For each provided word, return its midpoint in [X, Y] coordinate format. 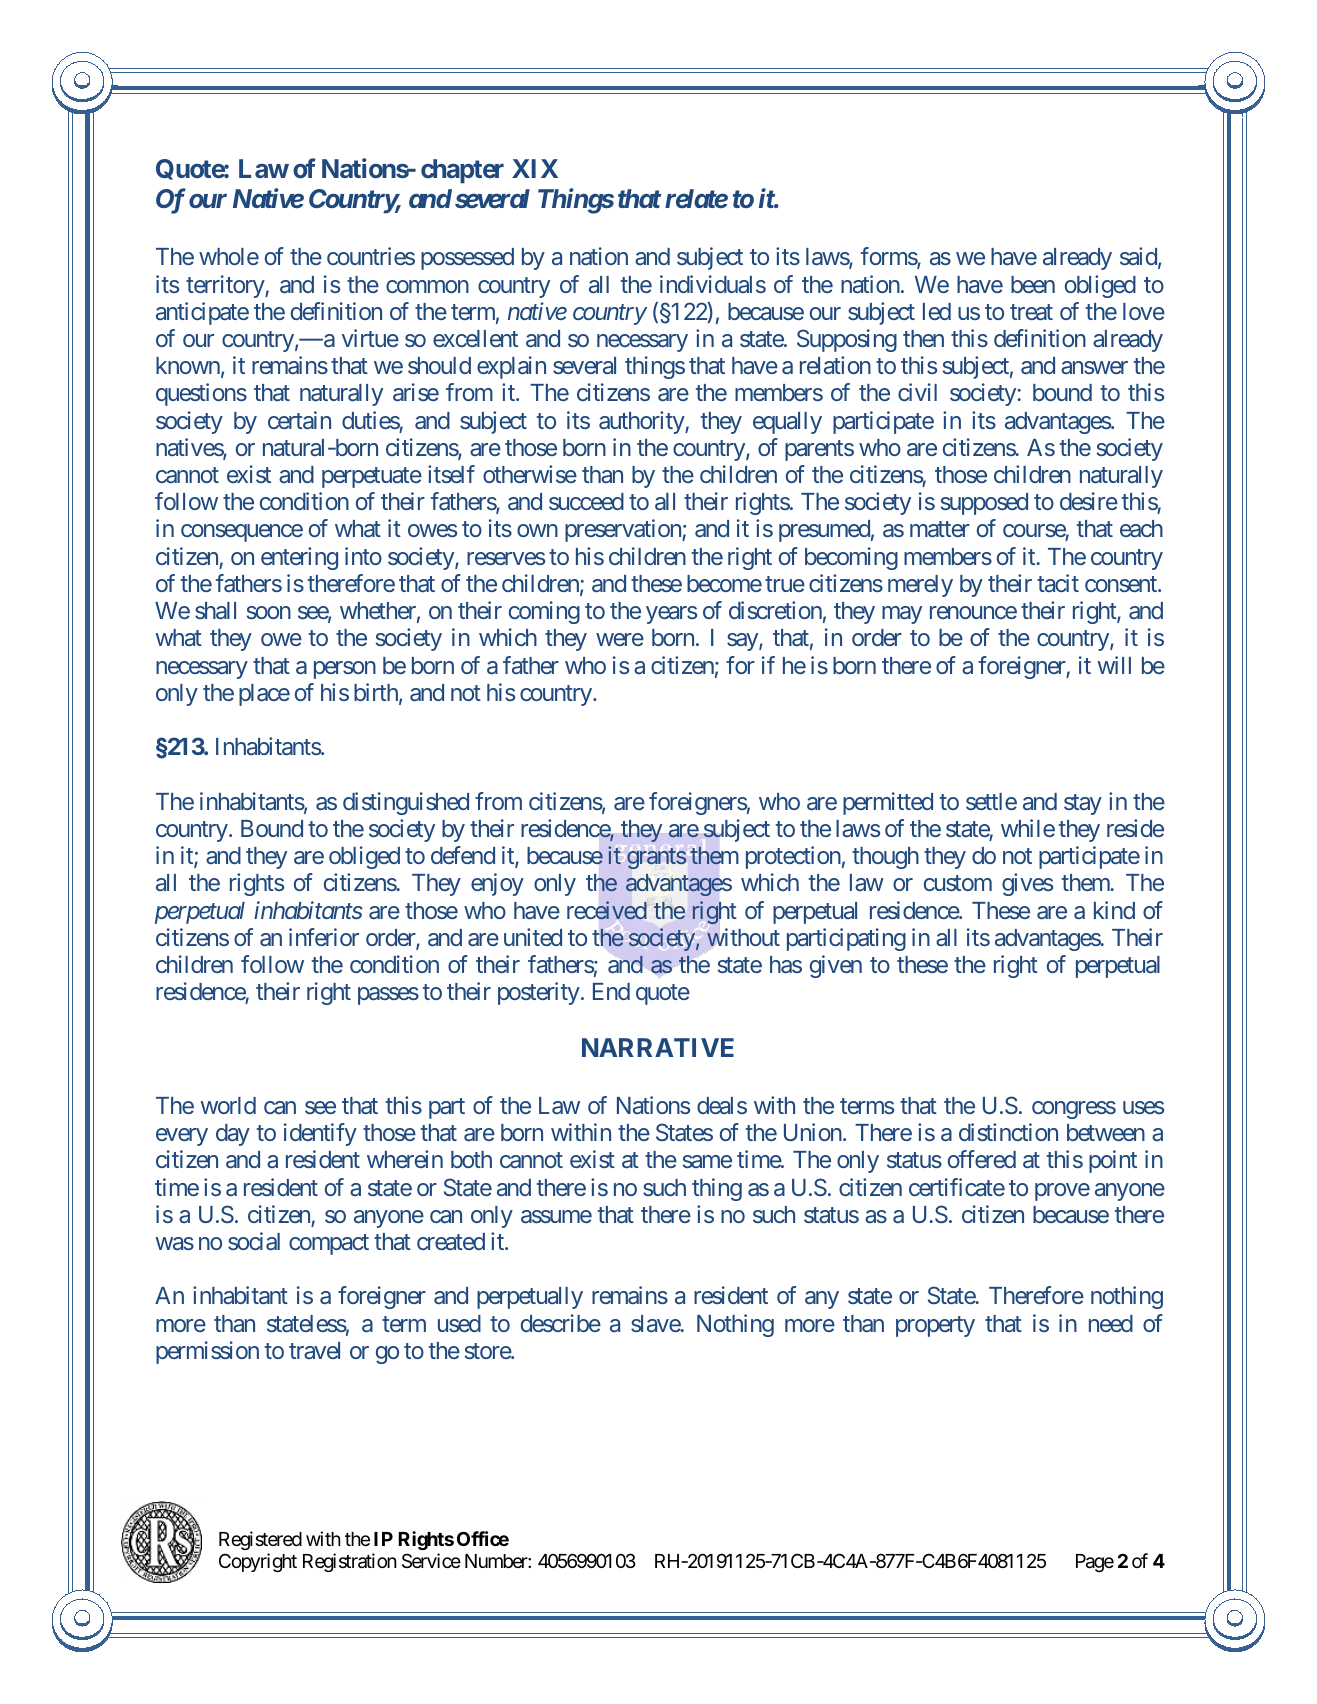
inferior [324, 937]
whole [229, 256]
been [1033, 284]
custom [958, 883]
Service [431, 1560]
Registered [260, 1540]
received [607, 910]
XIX [535, 168]
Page [1095, 1563]
